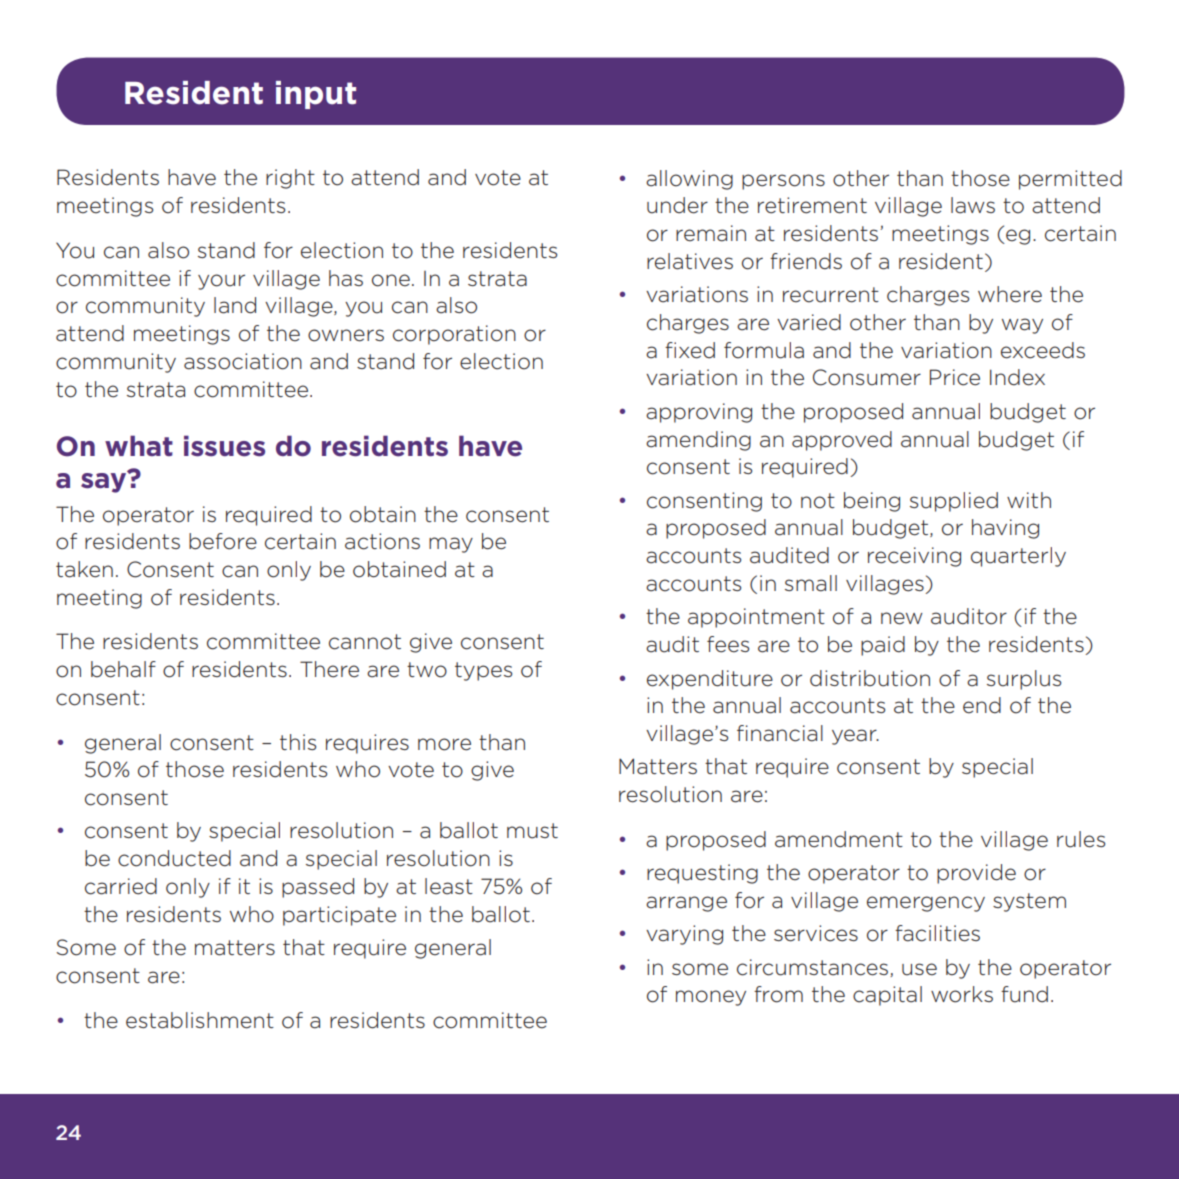 This screenshot has width=1179, height=1179. What do you see at coordinates (243, 361) in the screenshot?
I see `association` at bounding box center [243, 361].
